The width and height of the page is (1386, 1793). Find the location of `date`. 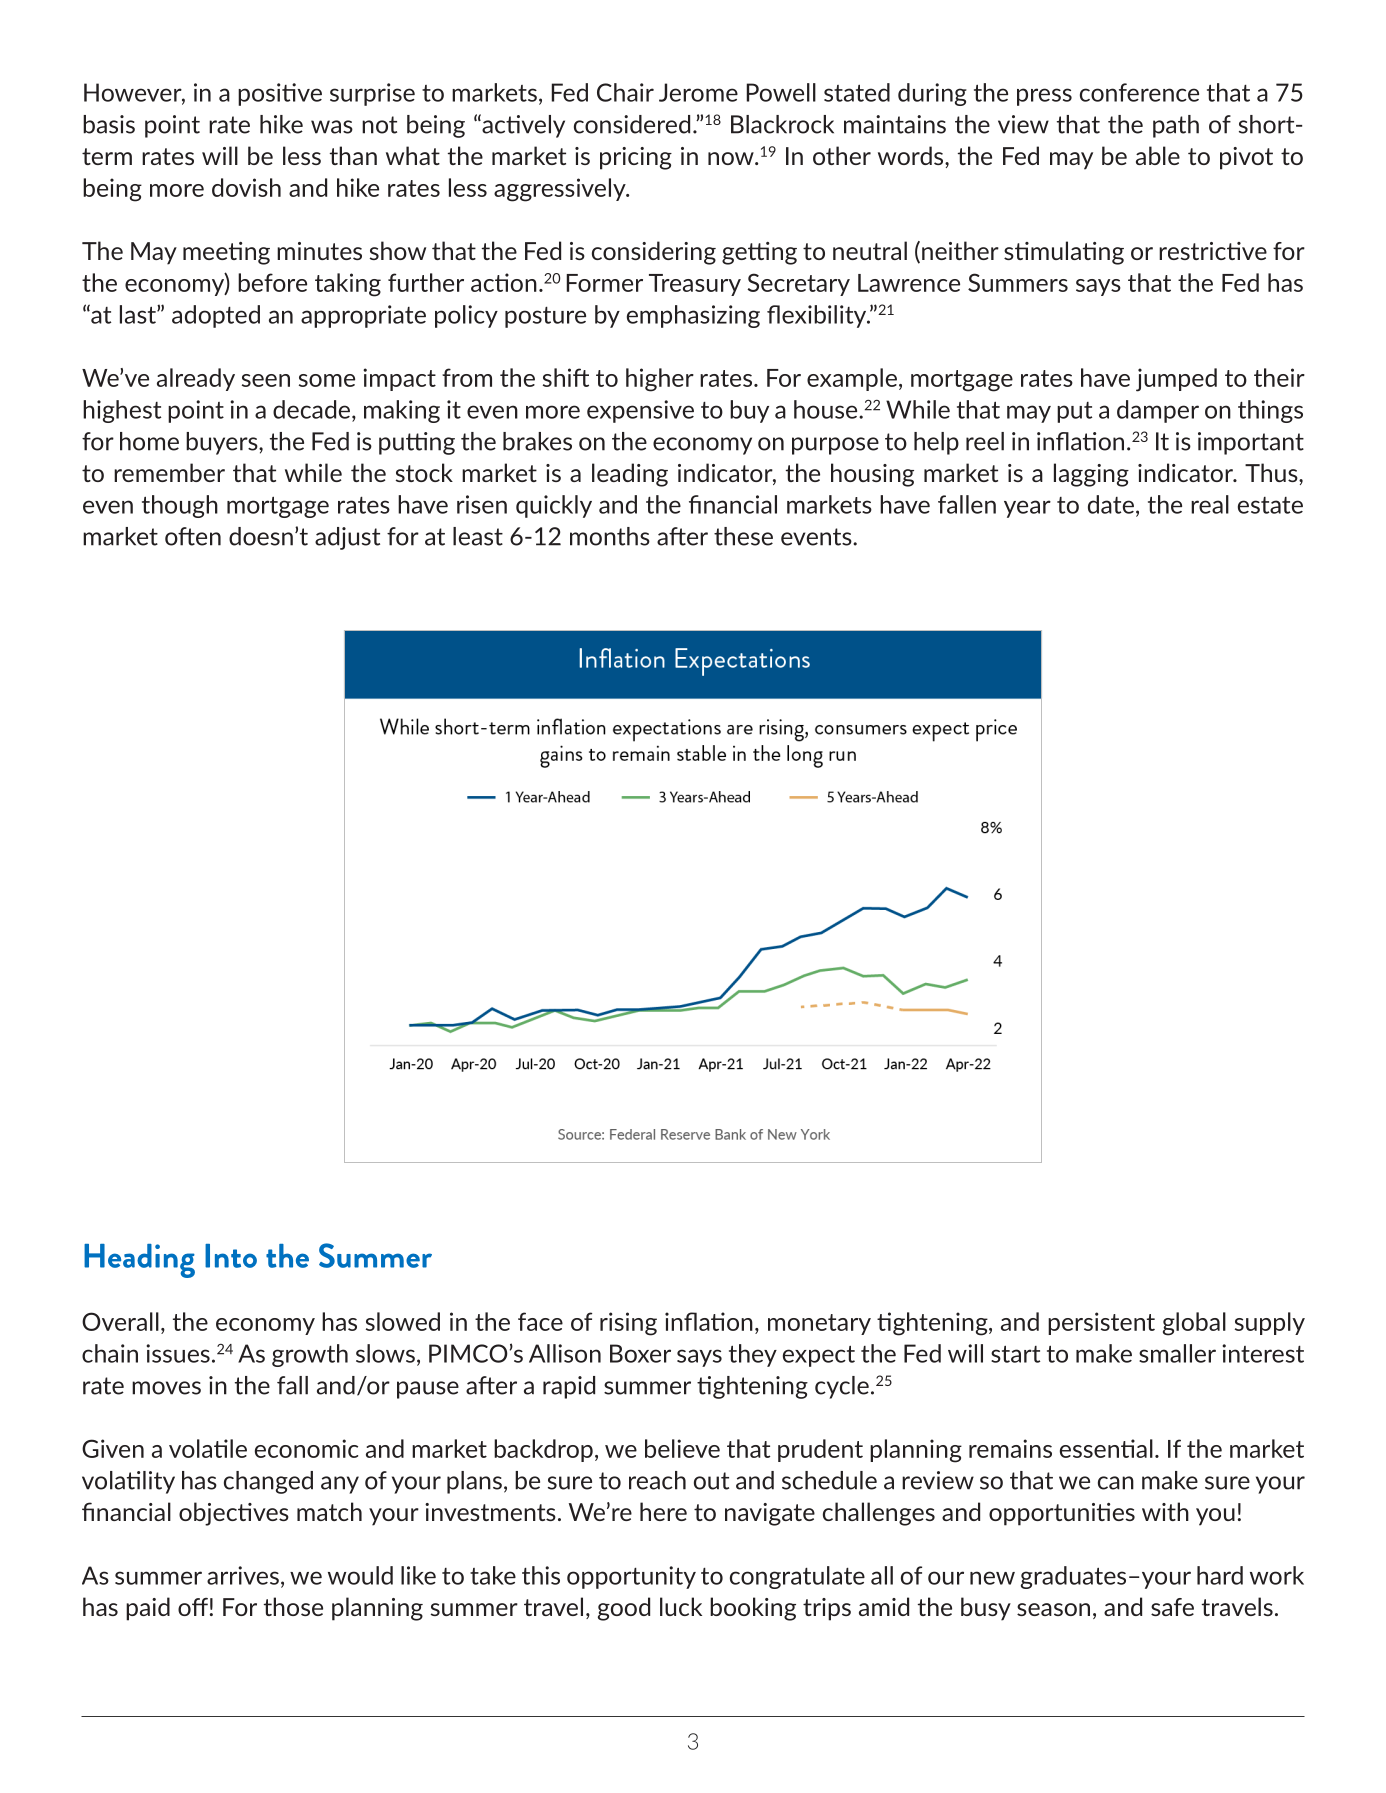

date is located at coordinates (1111, 504).
